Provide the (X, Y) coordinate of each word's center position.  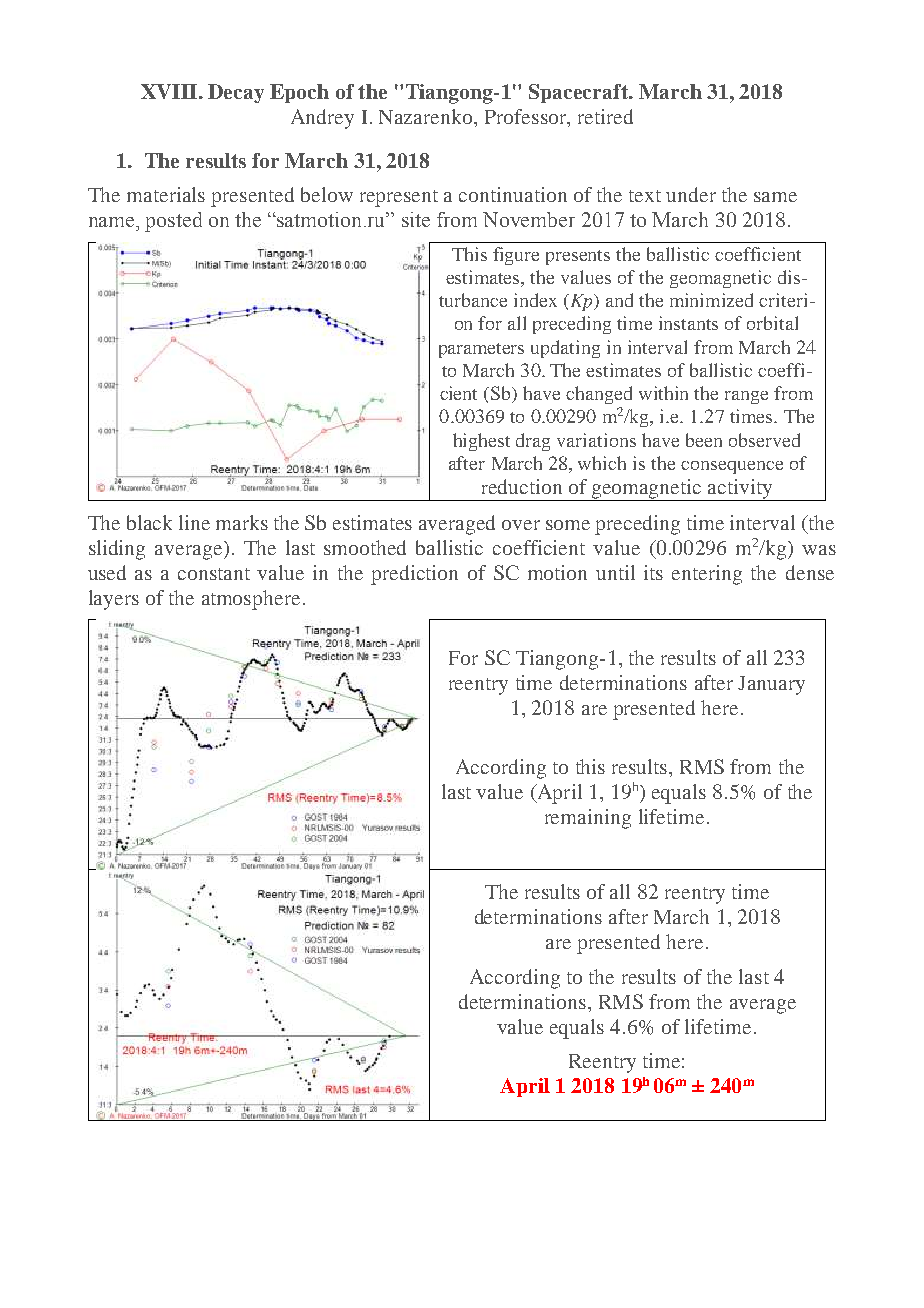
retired (605, 116)
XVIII (170, 91)
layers (114, 600)
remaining (588, 819)
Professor (527, 118)
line (194, 522)
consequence (732, 467)
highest (481, 442)
